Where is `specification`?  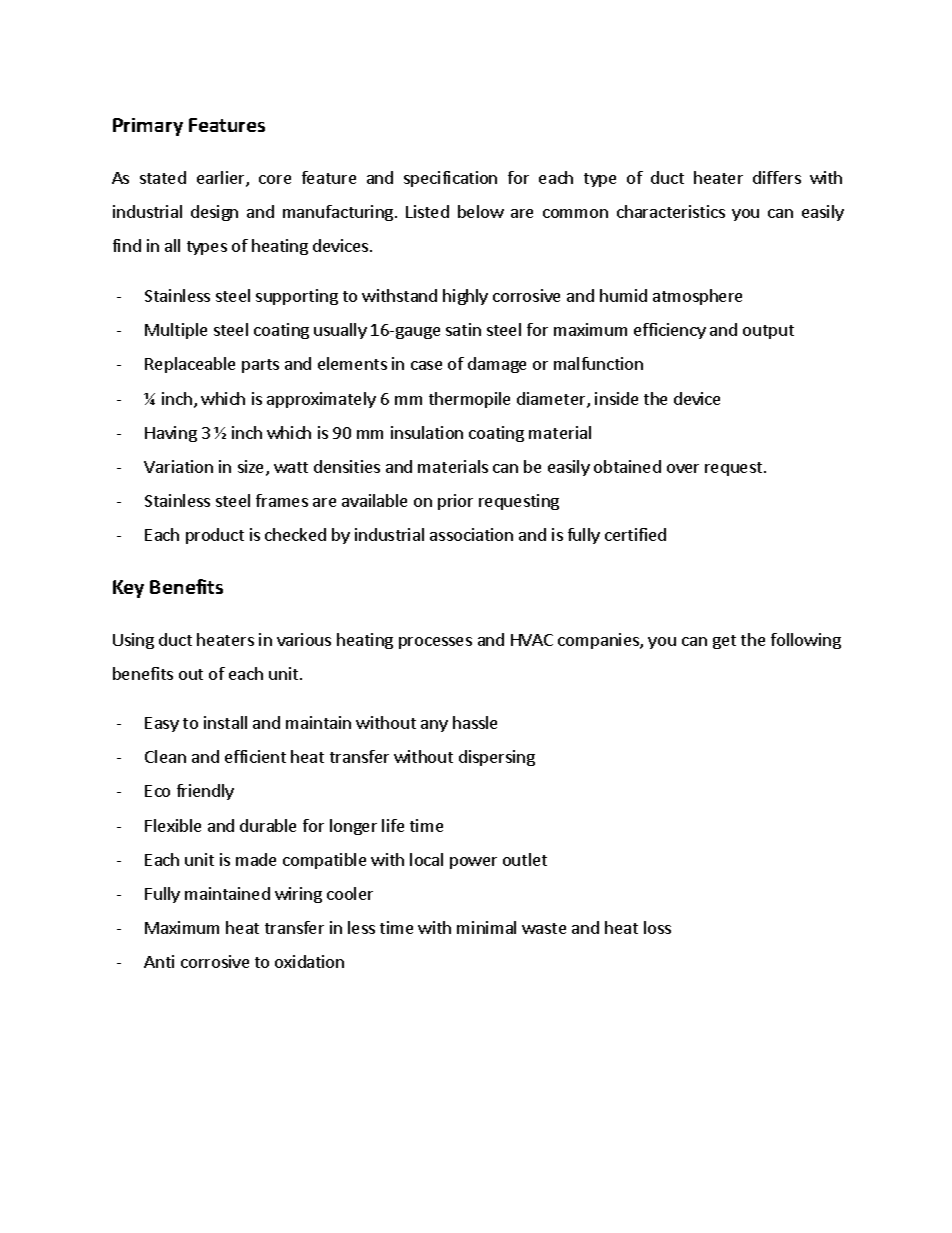 specification is located at coordinates (450, 179).
